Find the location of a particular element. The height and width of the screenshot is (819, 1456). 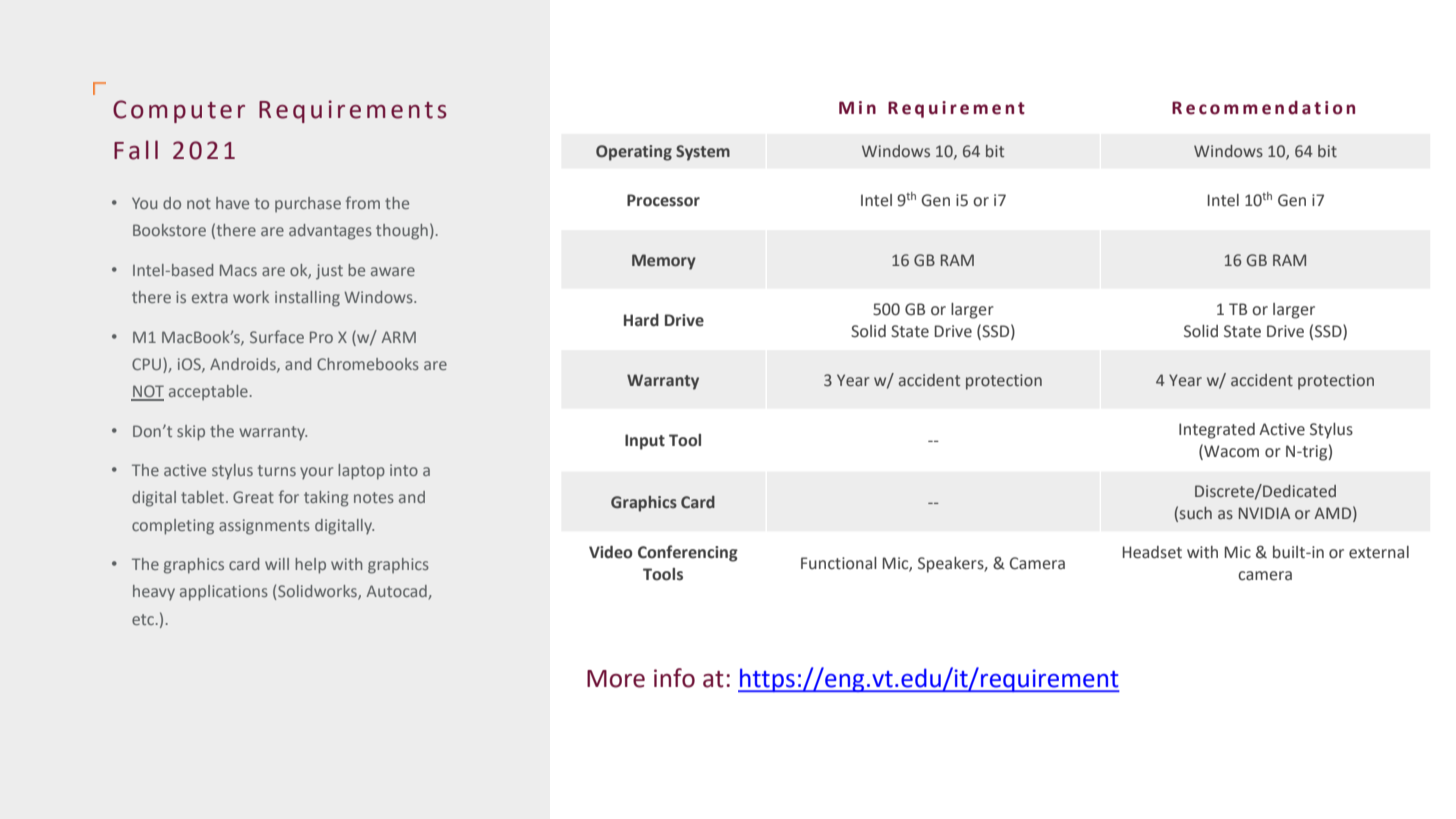

NVIDIA is located at coordinates (1264, 513).
